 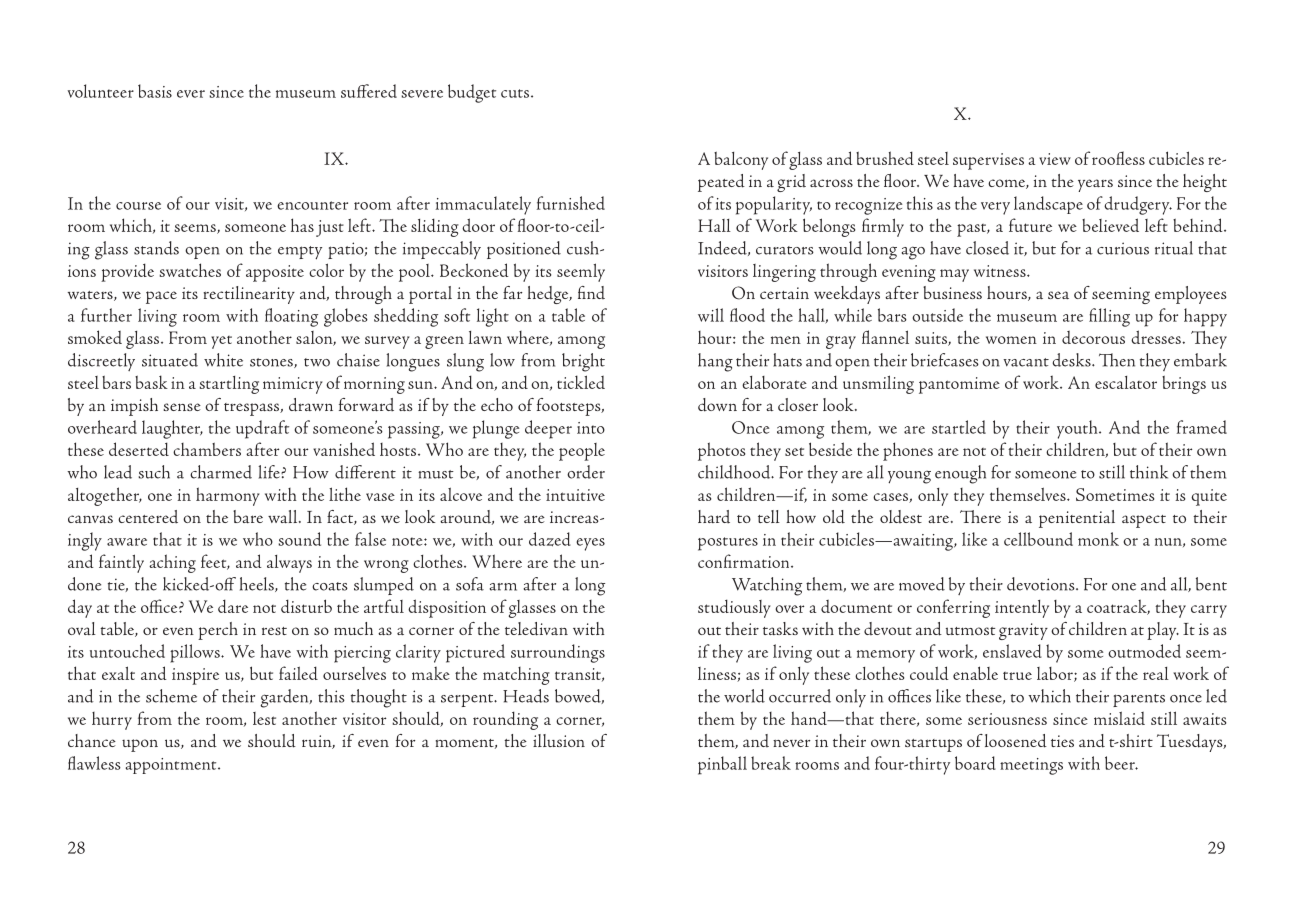 What do you see at coordinates (140, 745) in the screenshot?
I see `upon` at bounding box center [140, 745].
